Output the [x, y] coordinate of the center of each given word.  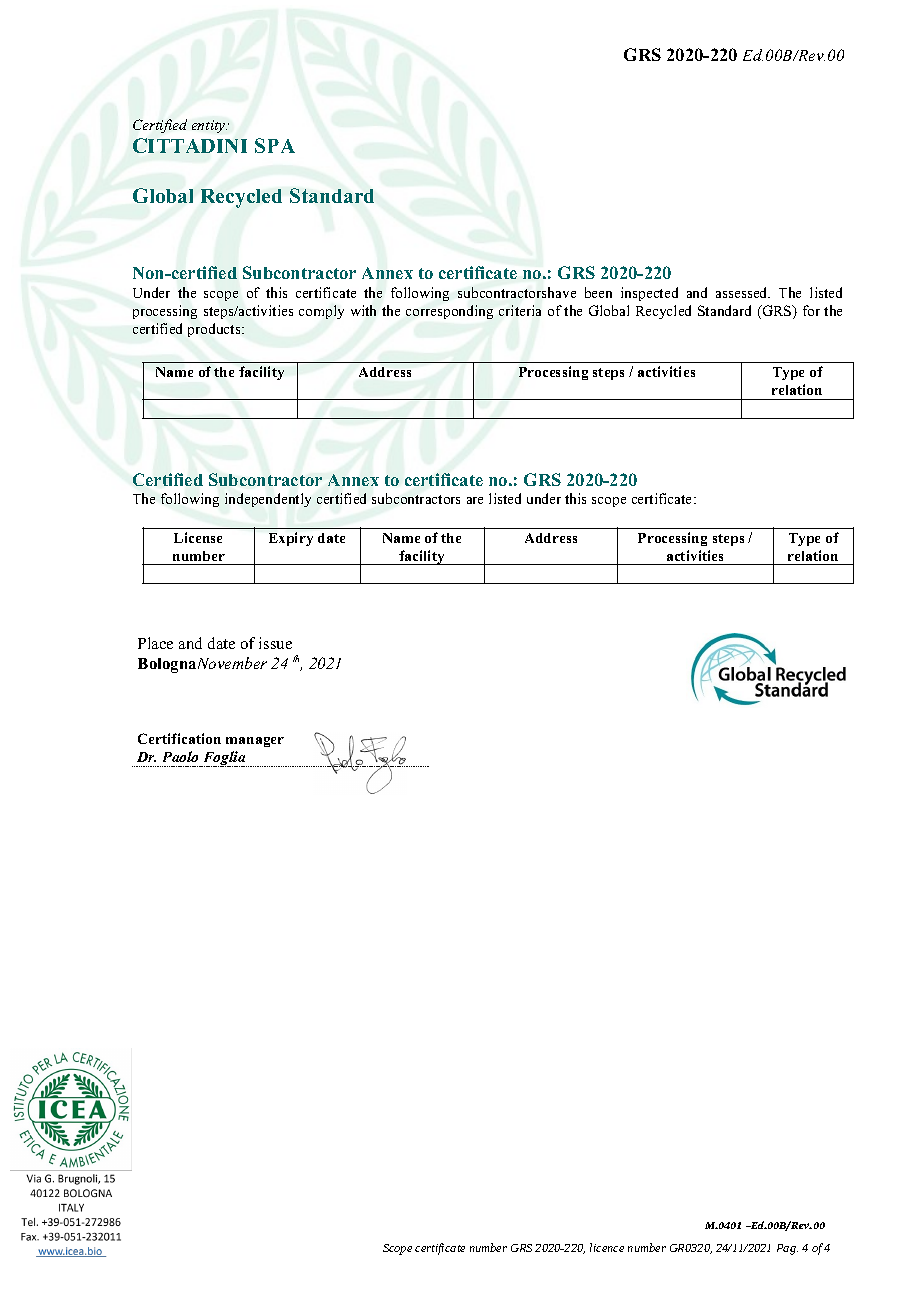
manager [255, 742]
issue [275, 643]
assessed [743, 292]
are [475, 500]
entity [209, 126]
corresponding [449, 312]
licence [607, 1247]
